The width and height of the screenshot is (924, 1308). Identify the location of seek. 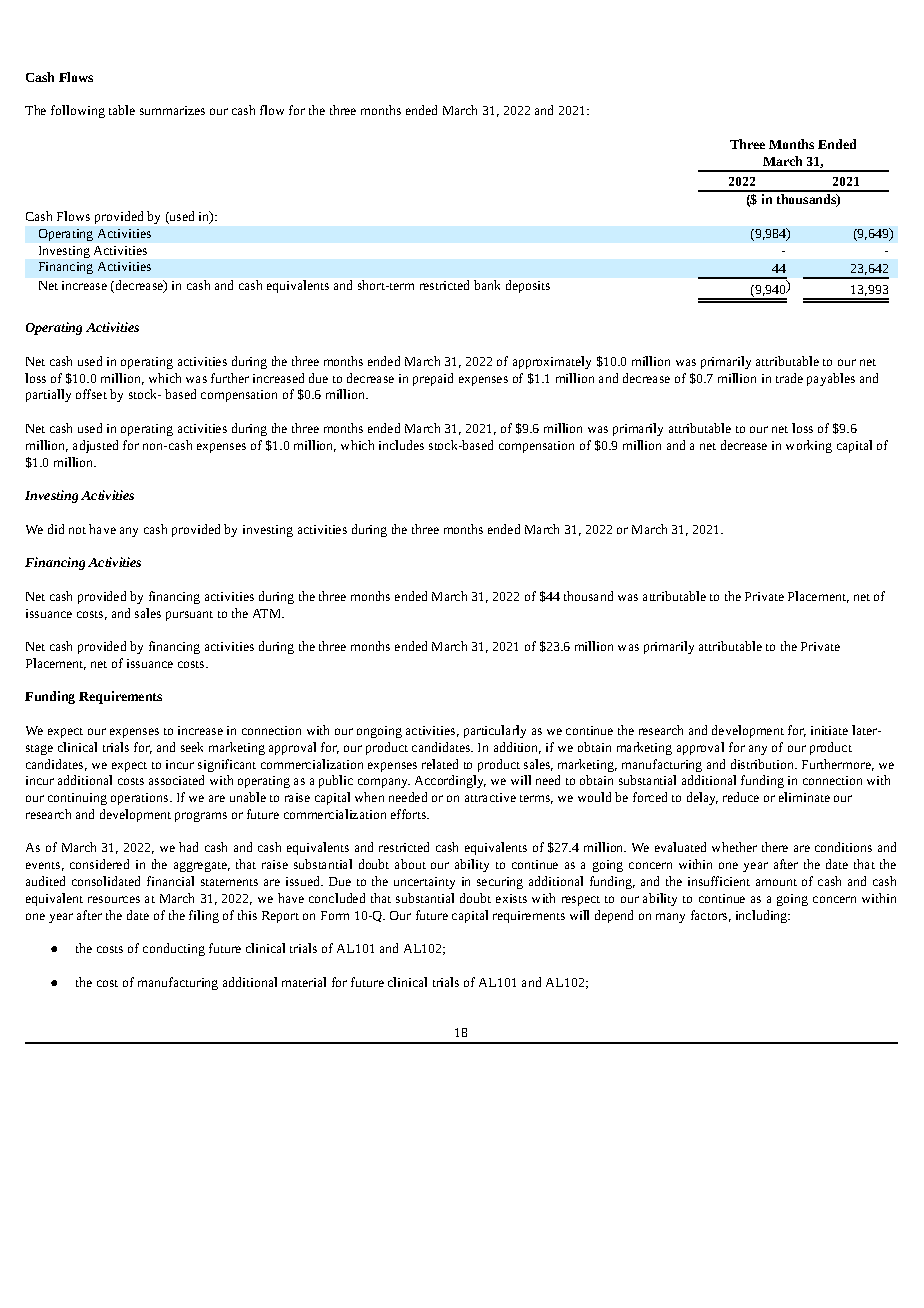
(192, 747).
